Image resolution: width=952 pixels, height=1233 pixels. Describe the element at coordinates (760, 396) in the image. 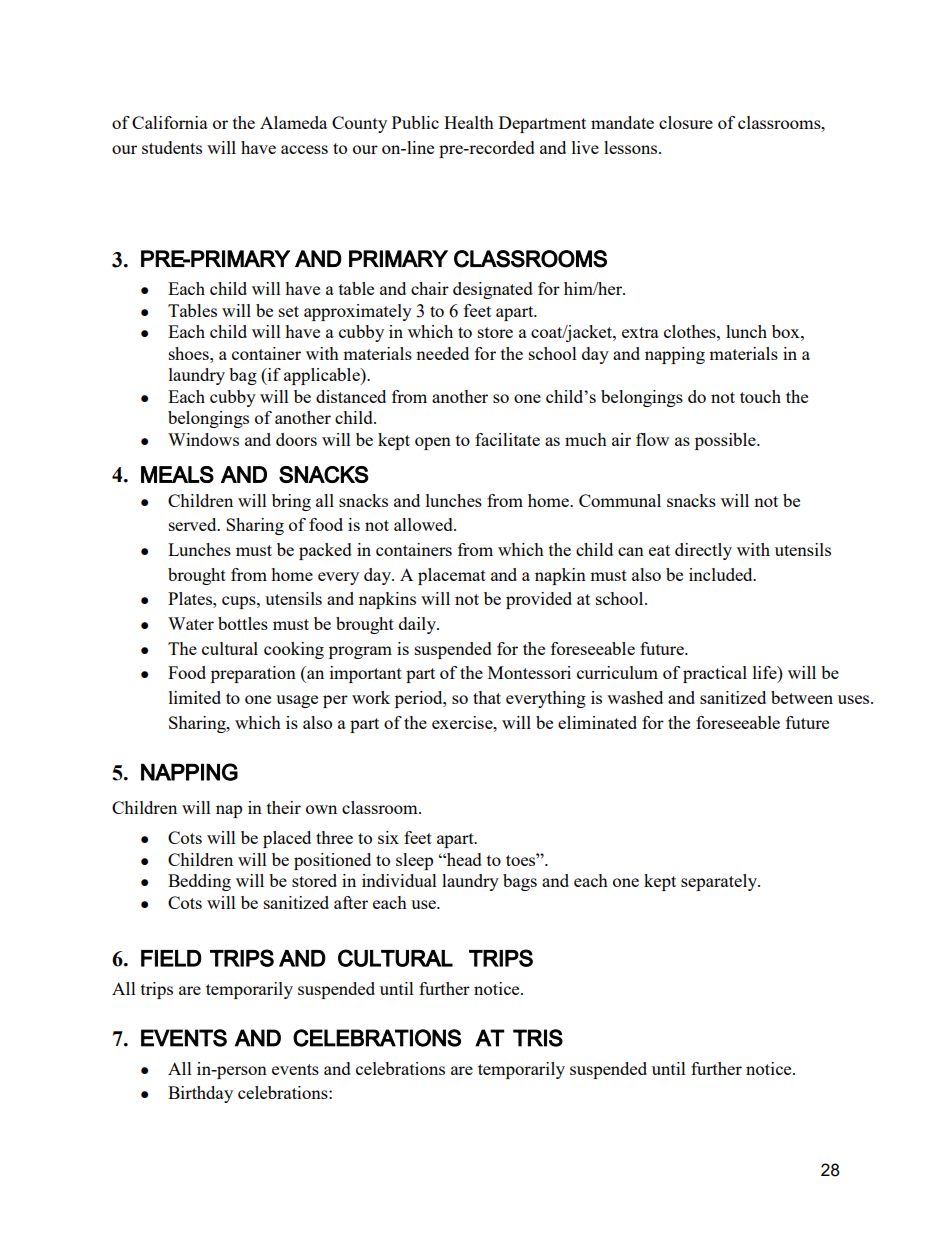

I see `touch` at that location.
